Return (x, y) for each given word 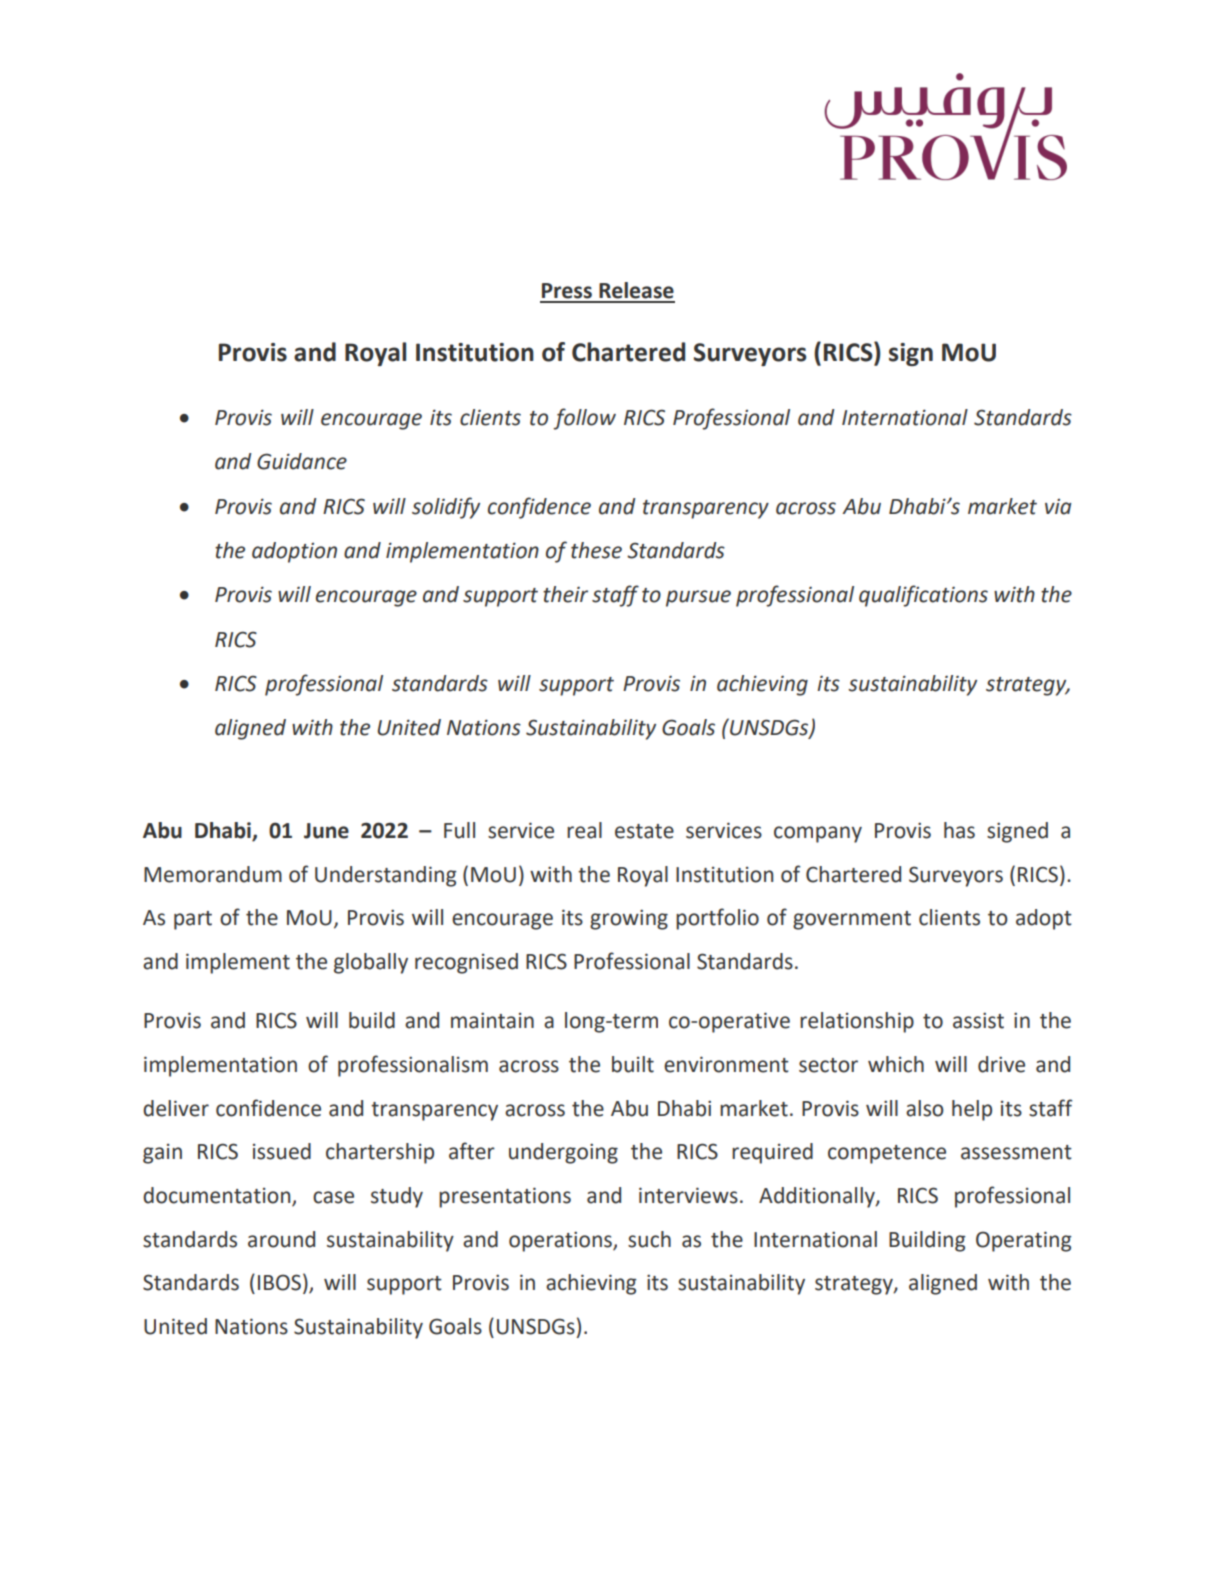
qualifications (923, 596)
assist (978, 1020)
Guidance (302, 461)
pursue (698, 598)
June (326, 831)
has (959, 830)
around (281, 1239)
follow (584, 419)
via (1058, 507)
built (633, 1064)
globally (371, 963)
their (565, 594)
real (584, 830)
